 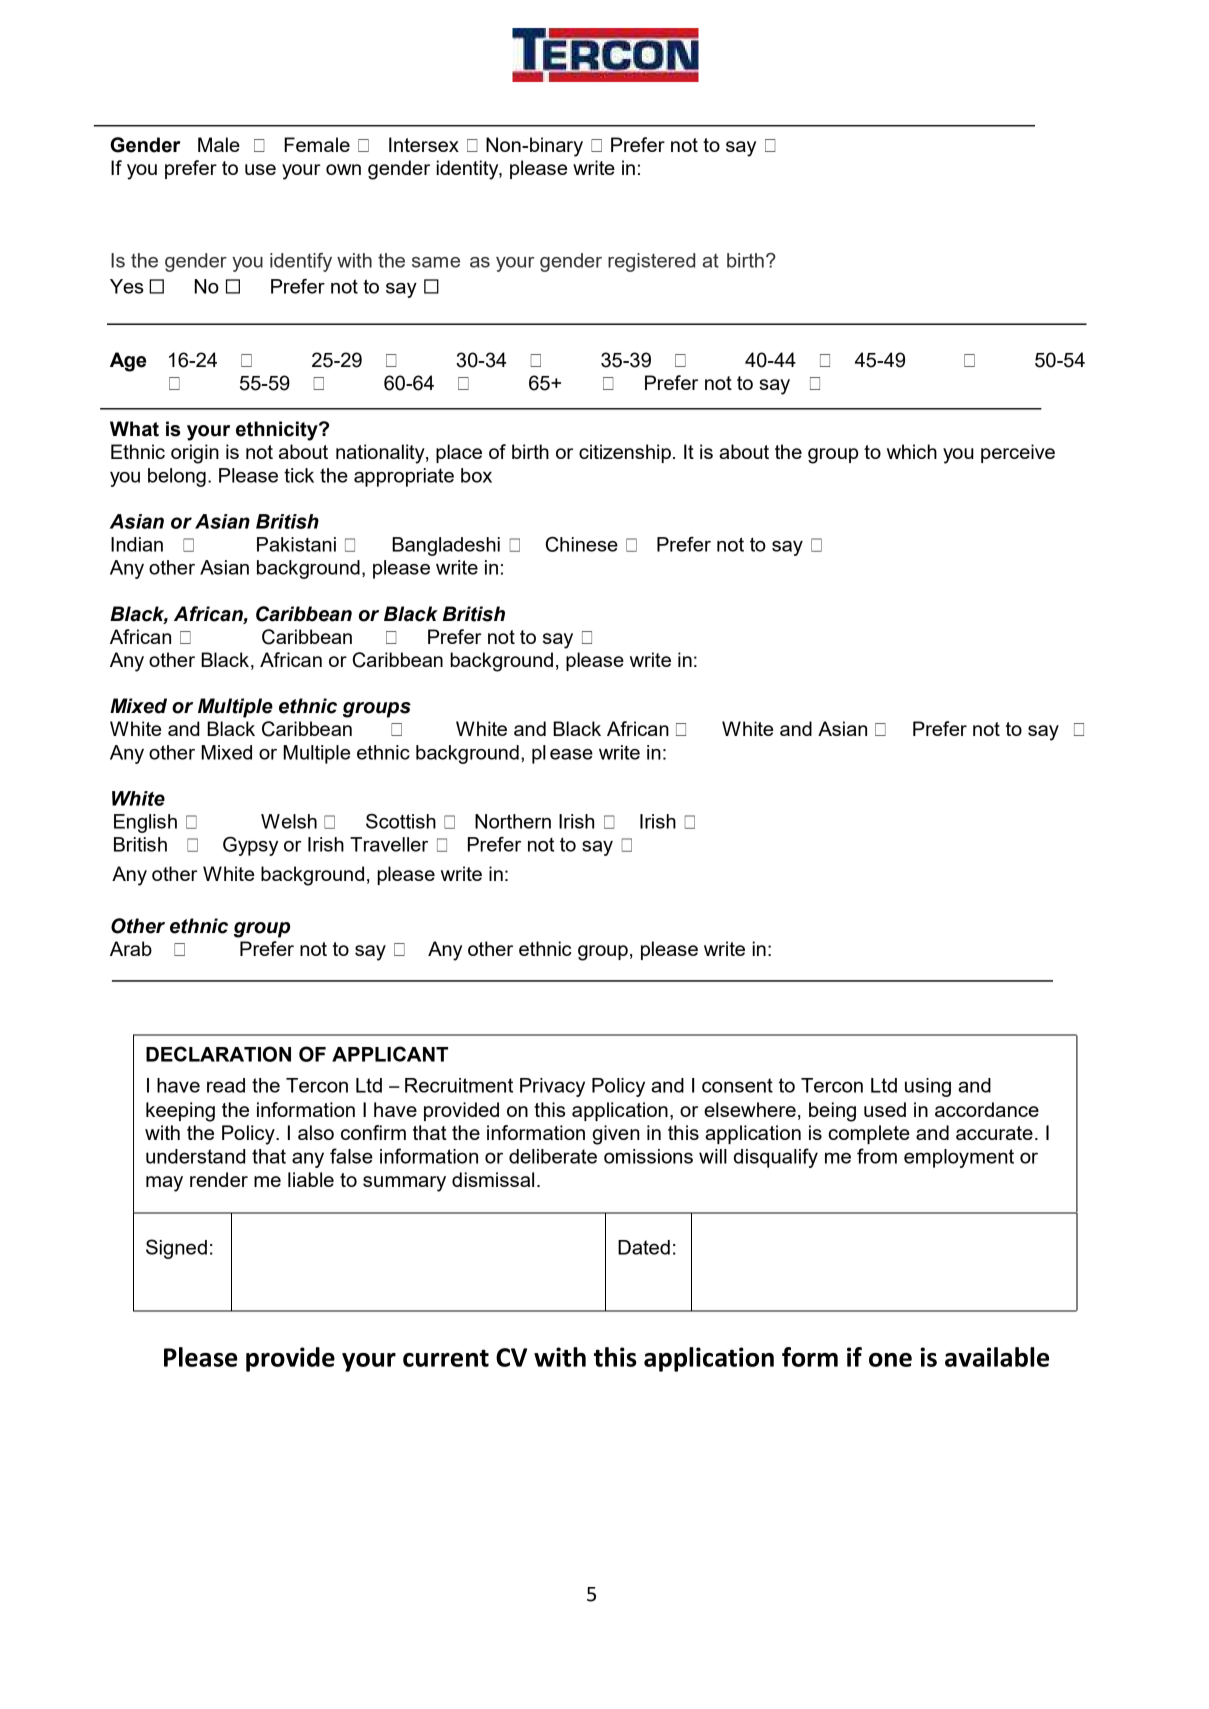 What do you see at coordinates (625, 453) in the document?
I see `citizenship` at bounding box center [625, 453].
